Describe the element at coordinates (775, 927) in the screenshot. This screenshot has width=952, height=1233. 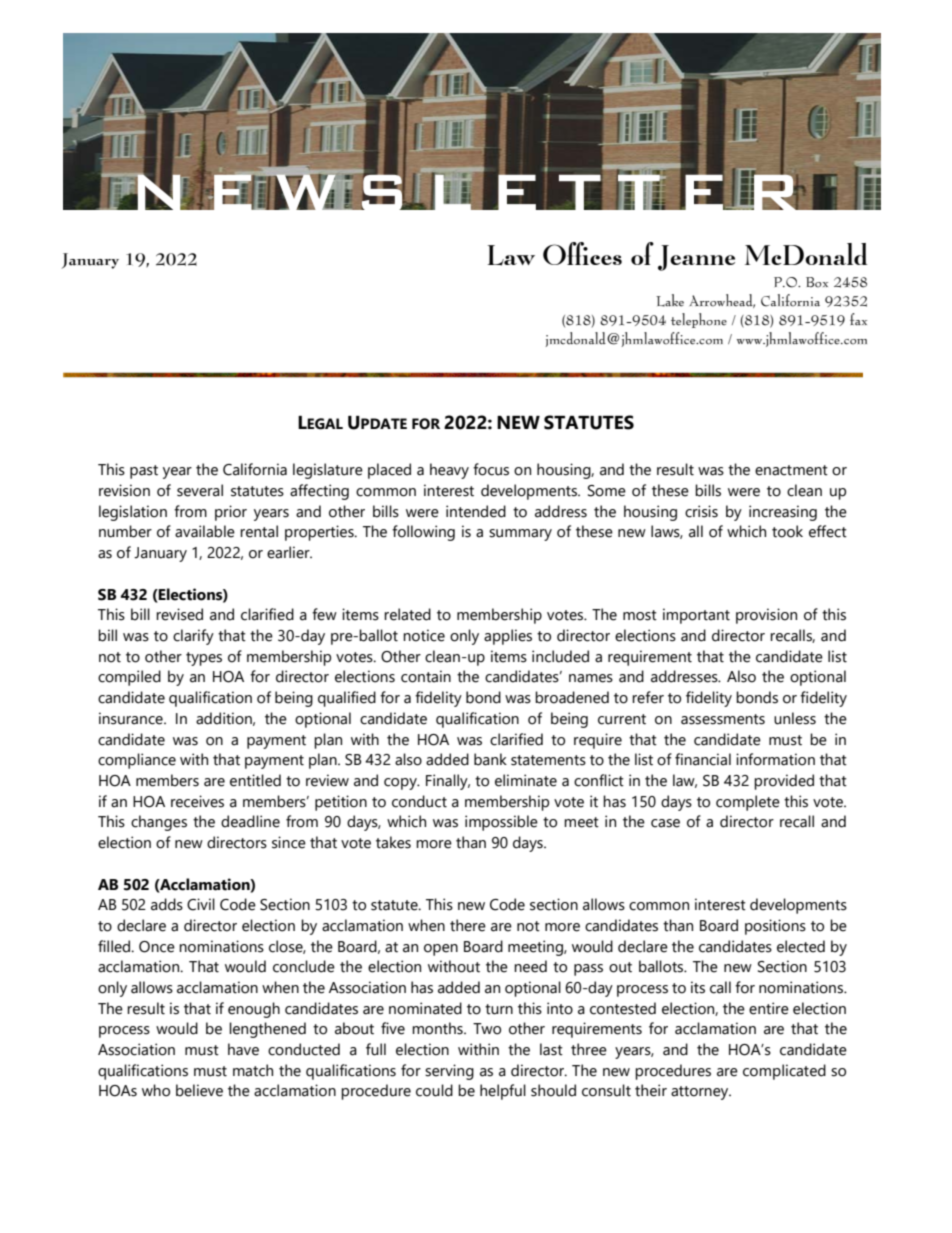
I see `positions` at that location.
